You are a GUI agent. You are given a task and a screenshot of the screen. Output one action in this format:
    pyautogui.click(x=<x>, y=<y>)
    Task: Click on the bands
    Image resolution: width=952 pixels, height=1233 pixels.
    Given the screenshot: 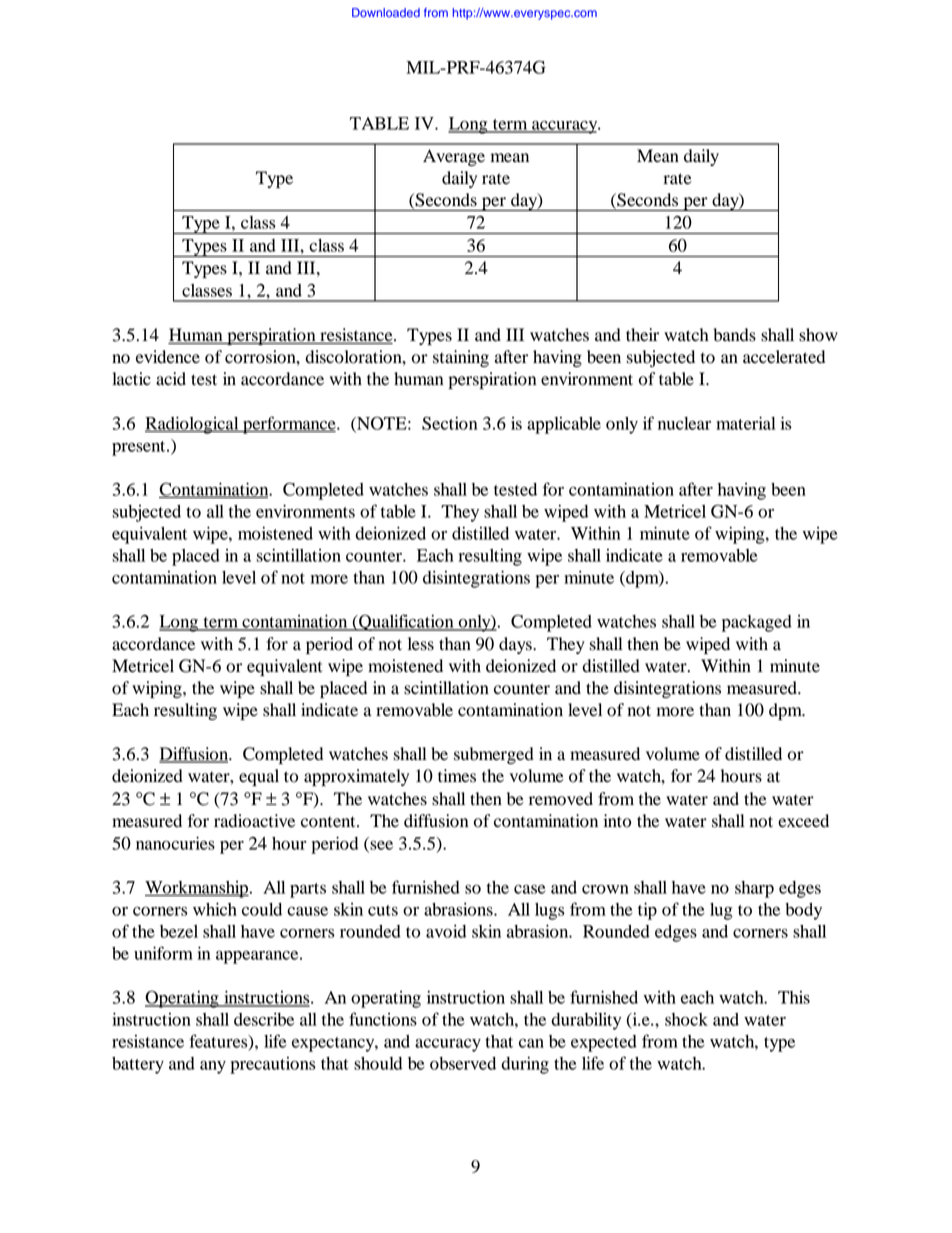 What is the action you would take?
    pyautogui.click(x=734, y=335)
